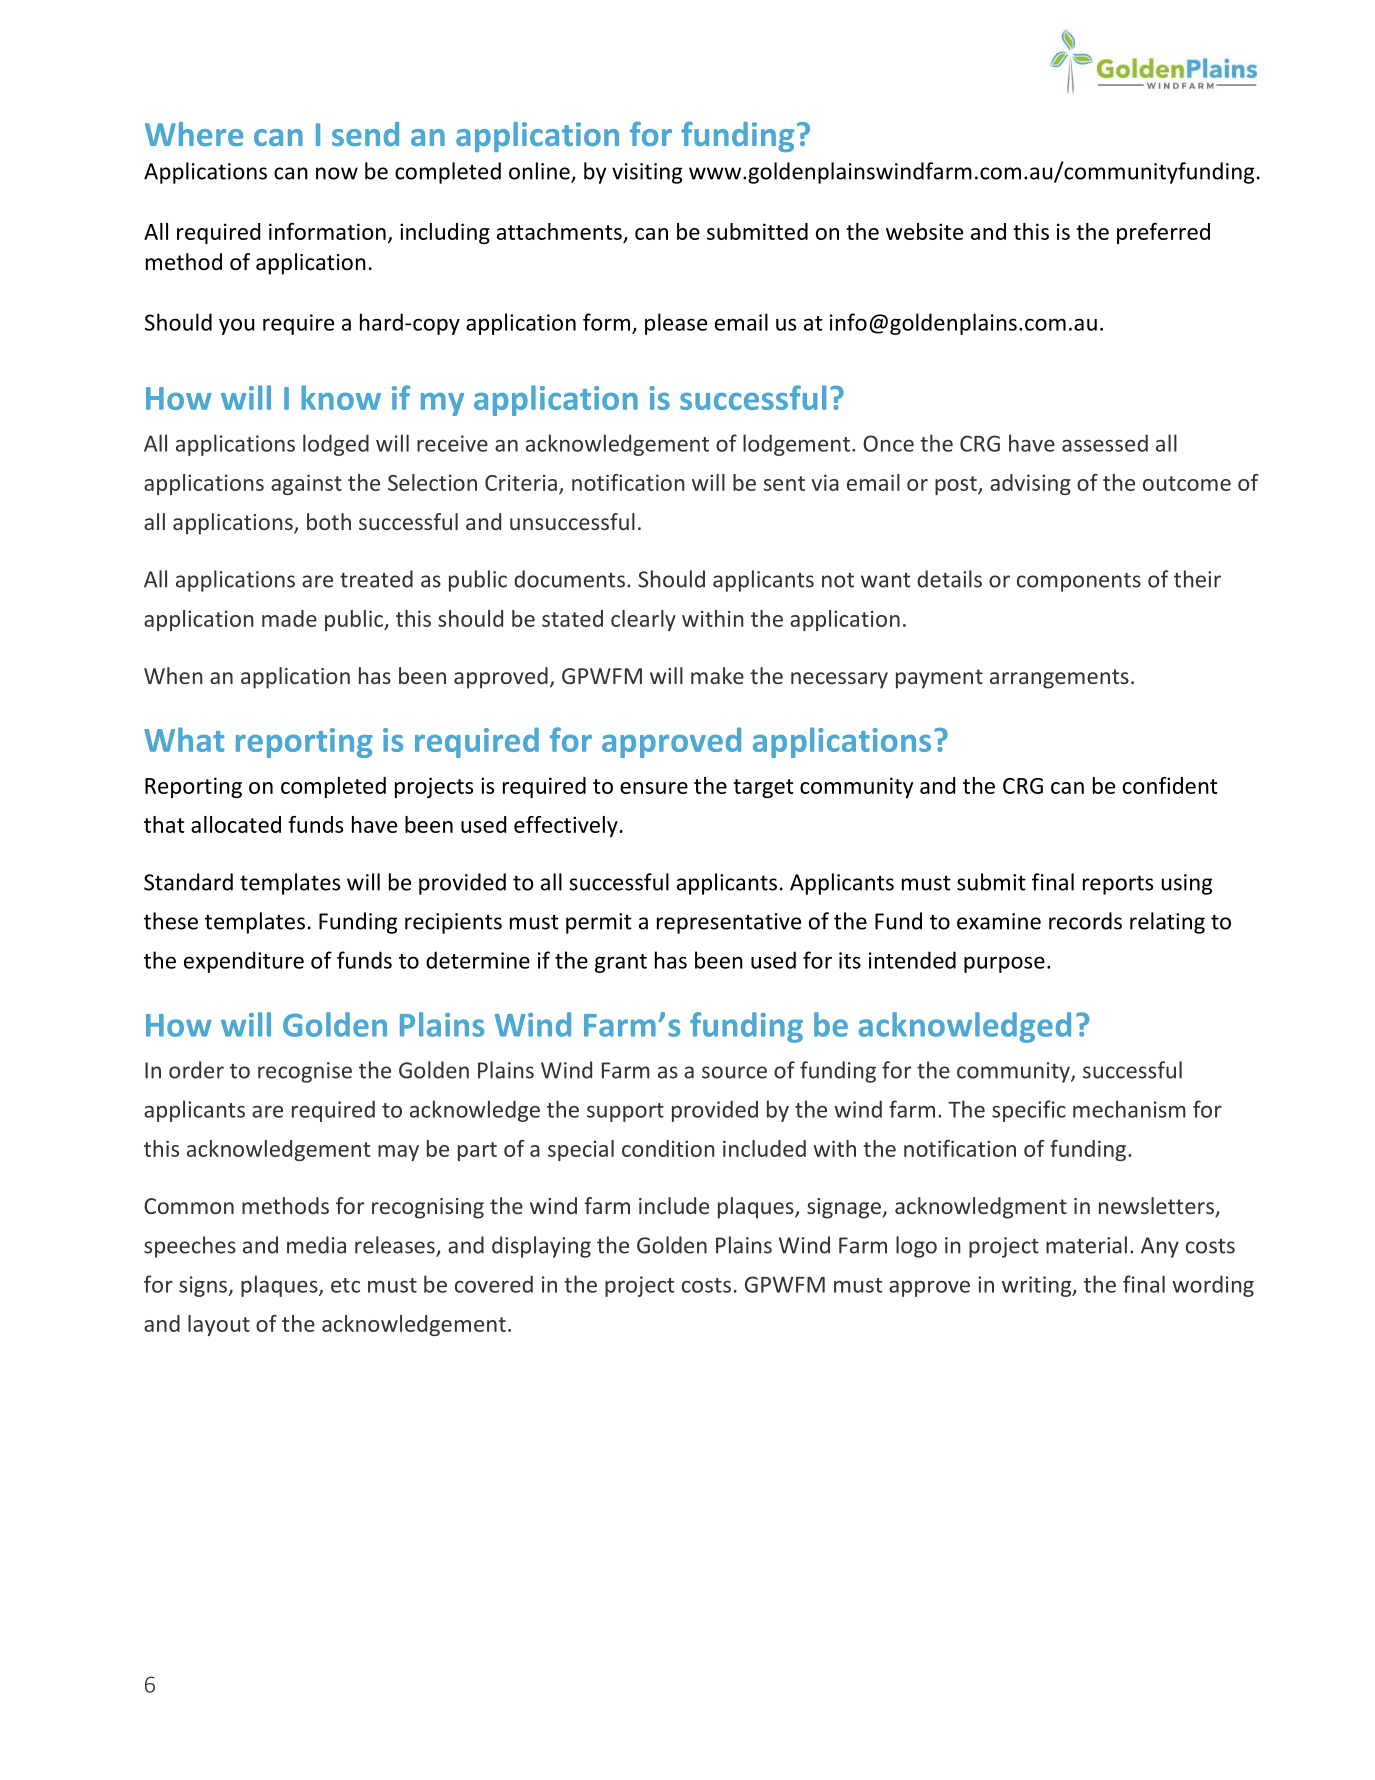 The image size is (1375, 1780). Describe the element at coordinates (1038, 1286) in the document. I see `writing` at that location.
